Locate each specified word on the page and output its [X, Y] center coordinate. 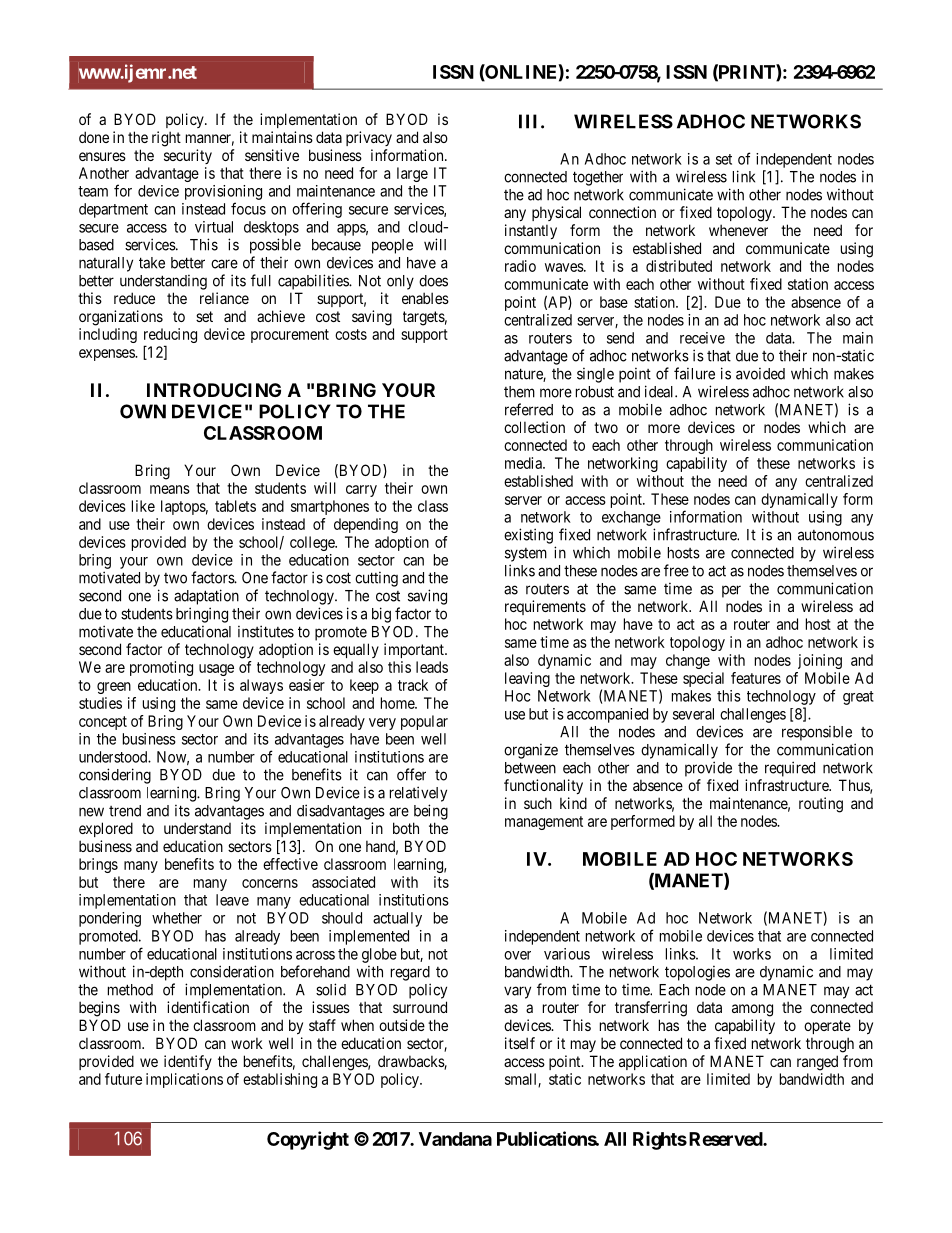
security [188, 156]
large [412, 174]
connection [622, 212]
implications [184, 1080]
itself [520, 1043]
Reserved [726, 1139]
